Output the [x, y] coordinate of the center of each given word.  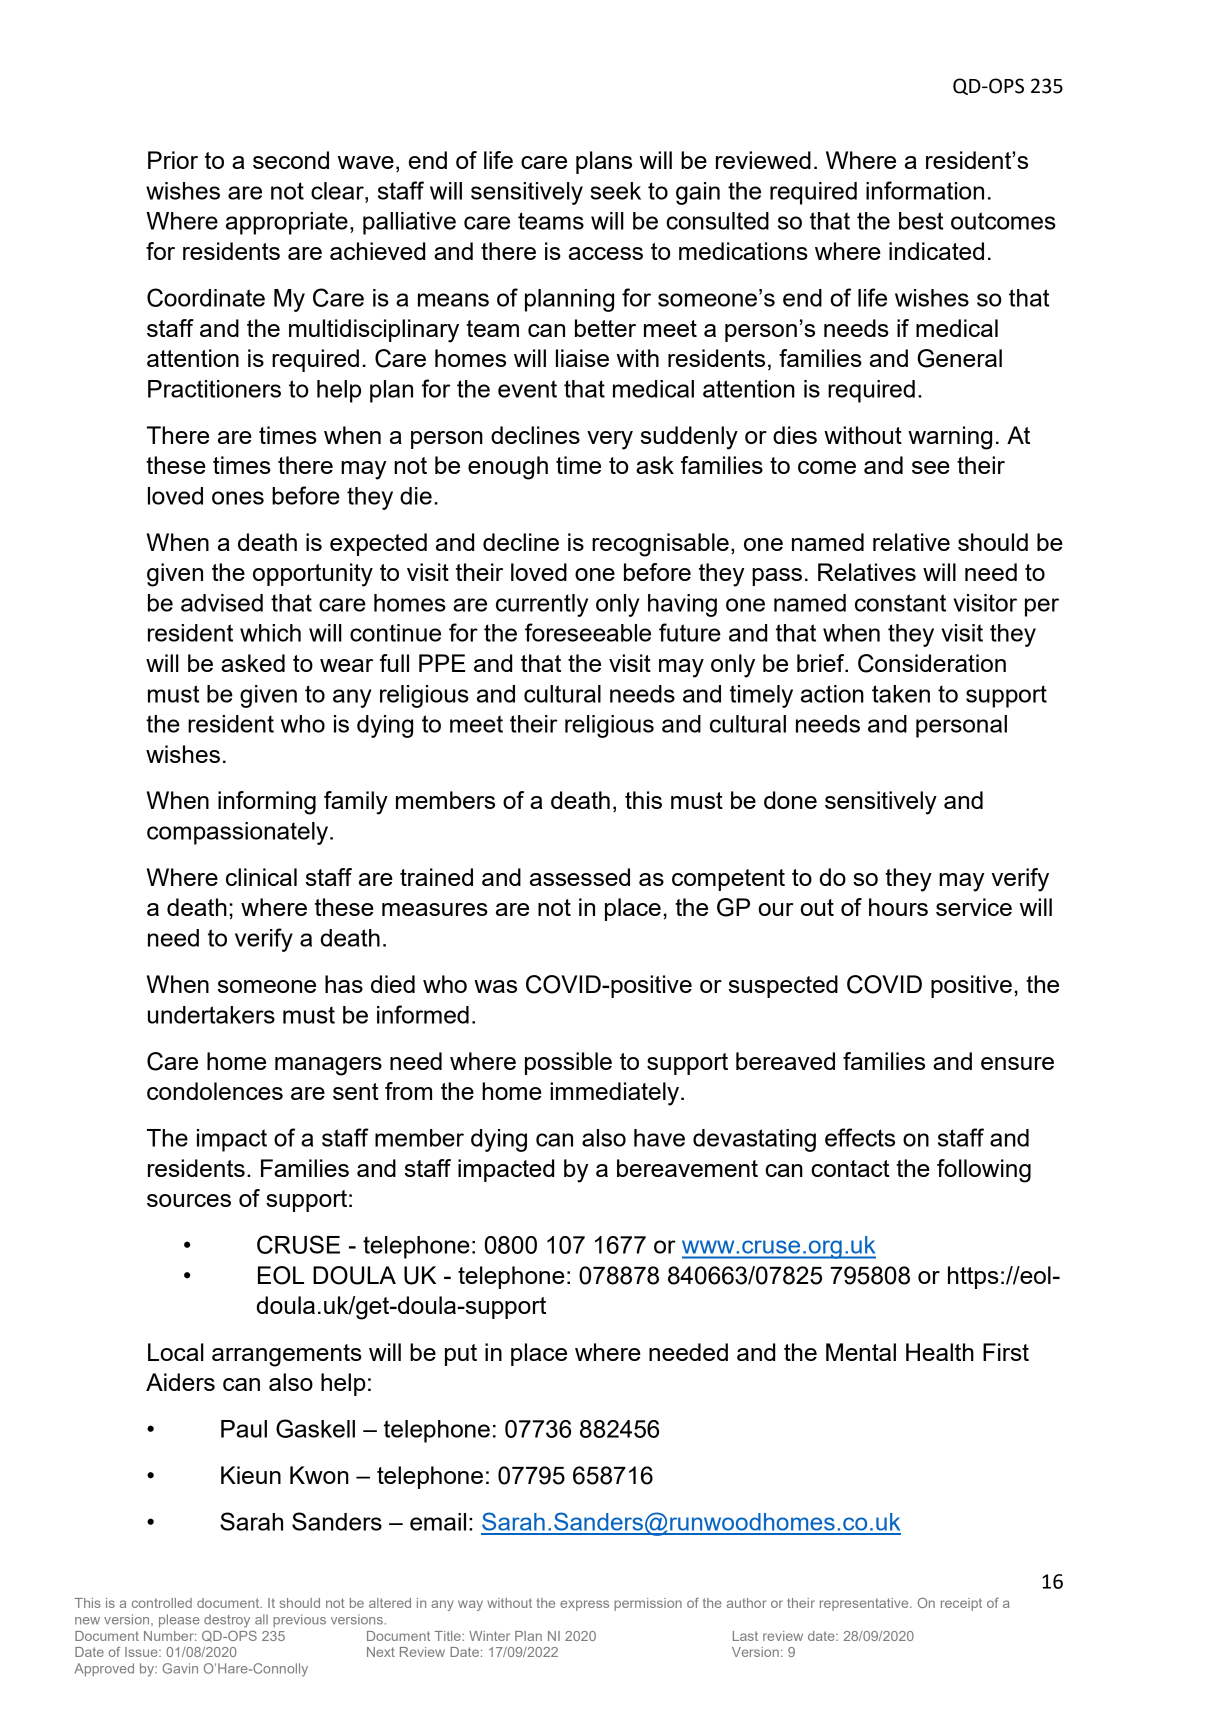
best [921, 221]
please [179, 1620]
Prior [173, 160]
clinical [261, 877]
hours [898, 907]
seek [615, 191]
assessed [580, 877]
